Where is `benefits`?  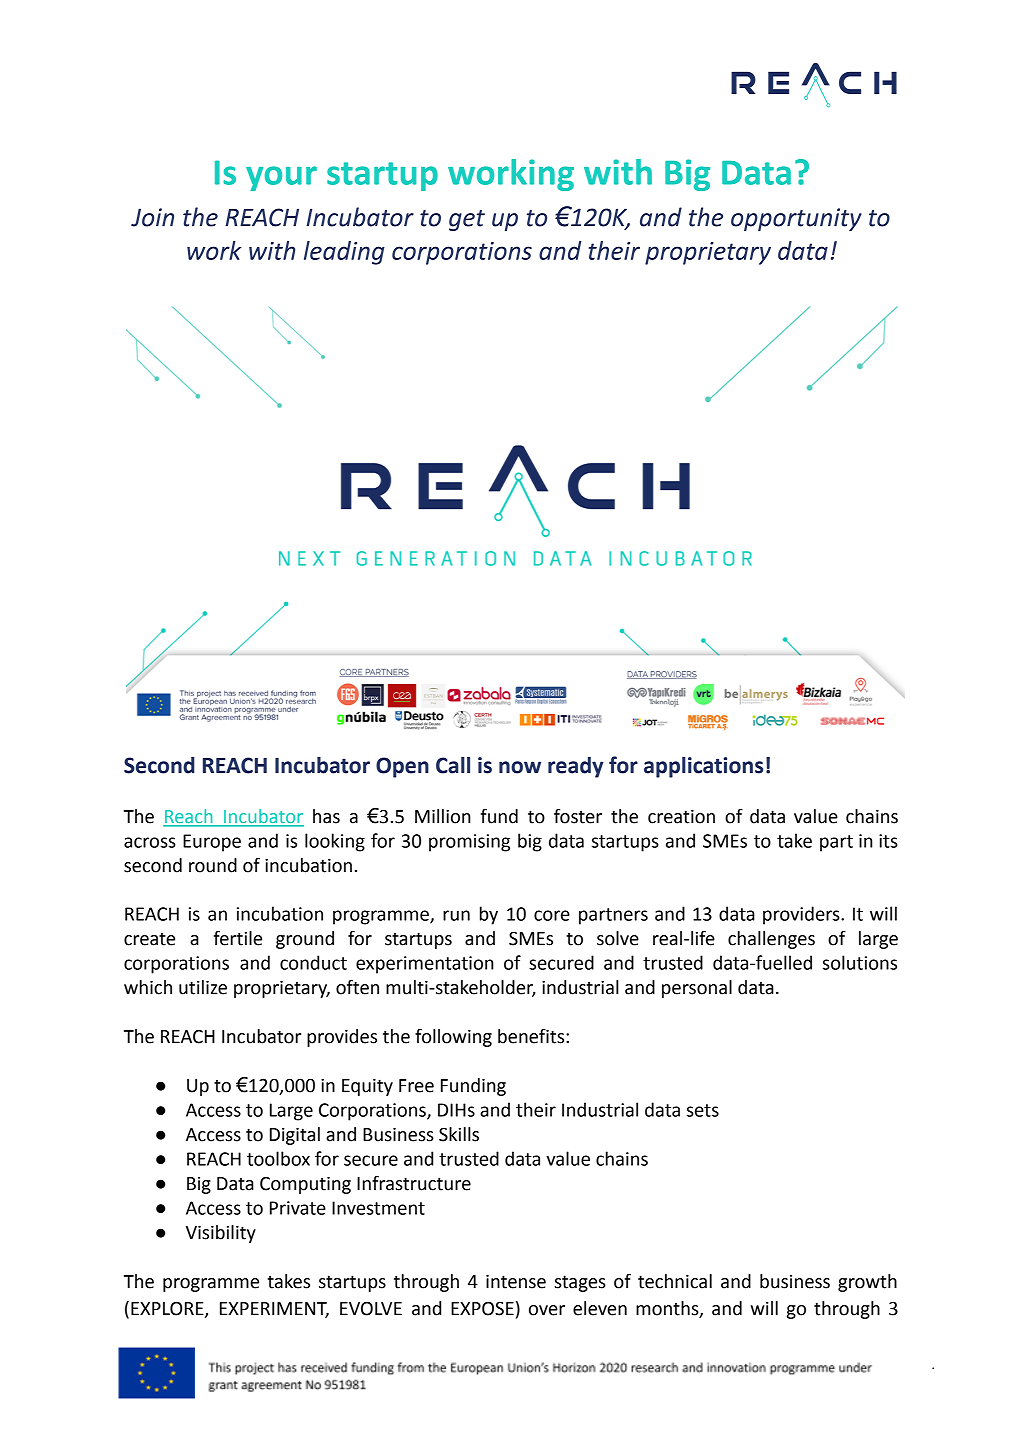 benefits is located at coordinates (532, 1036).
